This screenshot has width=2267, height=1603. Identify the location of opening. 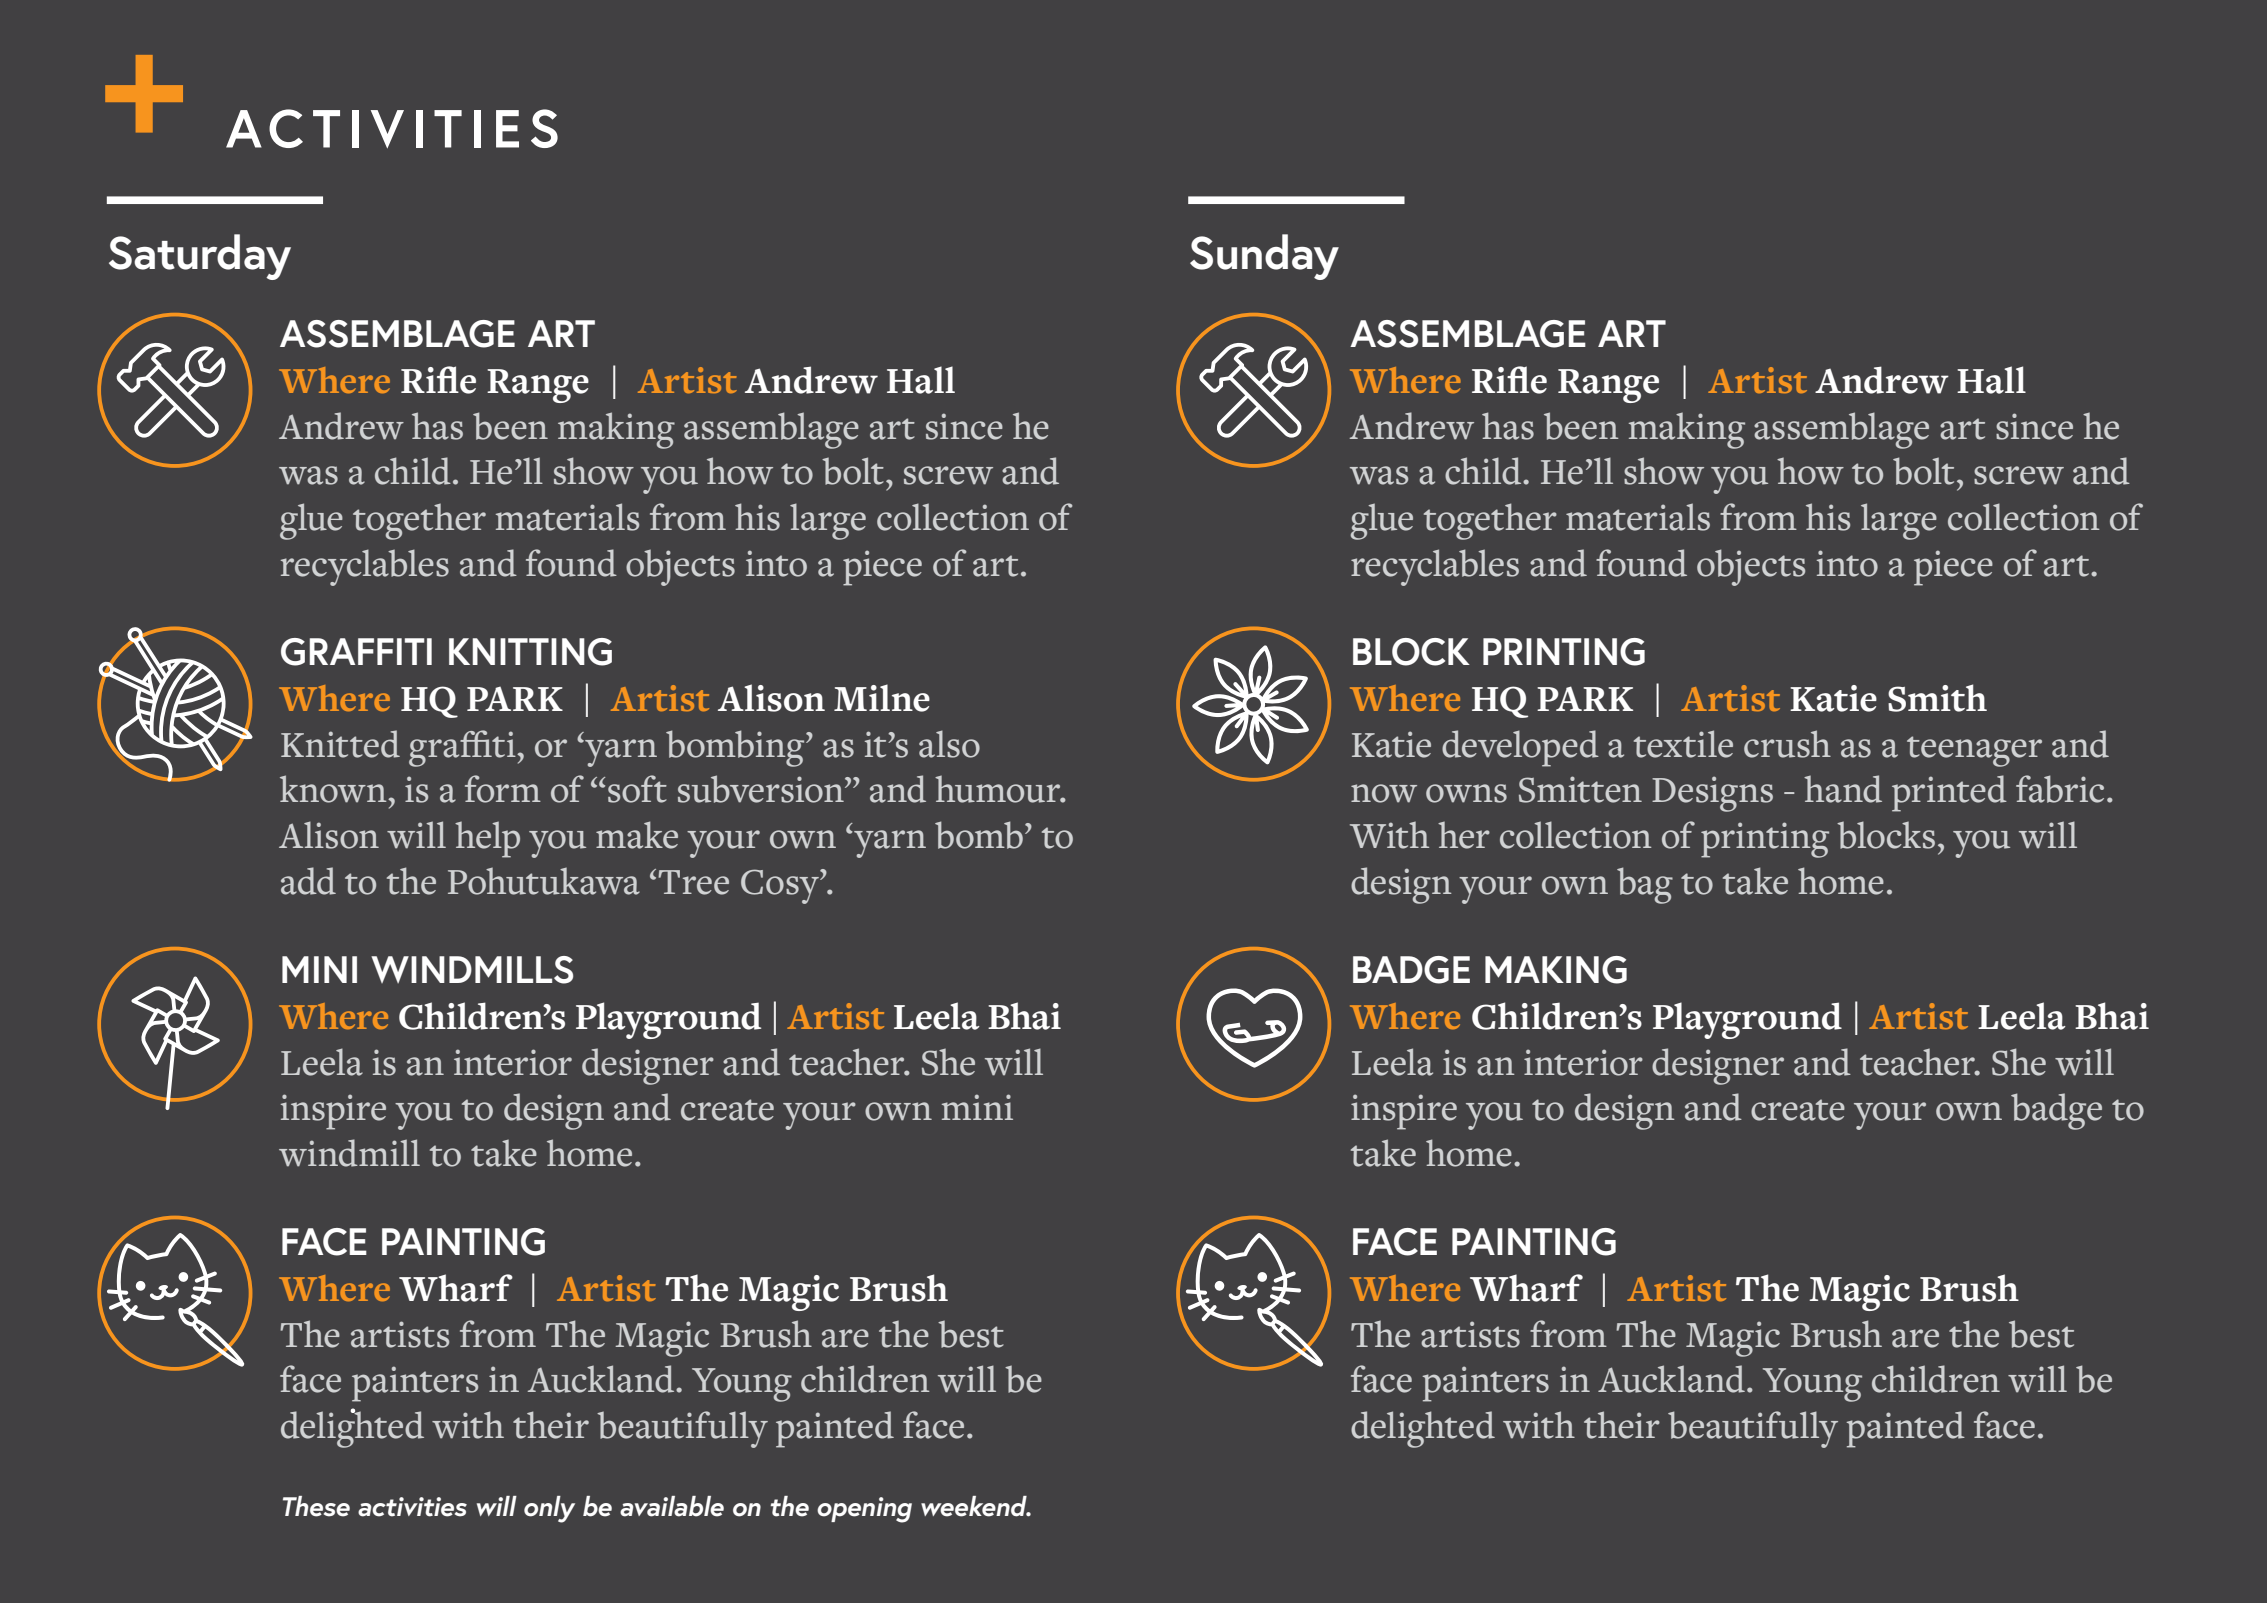
(864, 1510).
